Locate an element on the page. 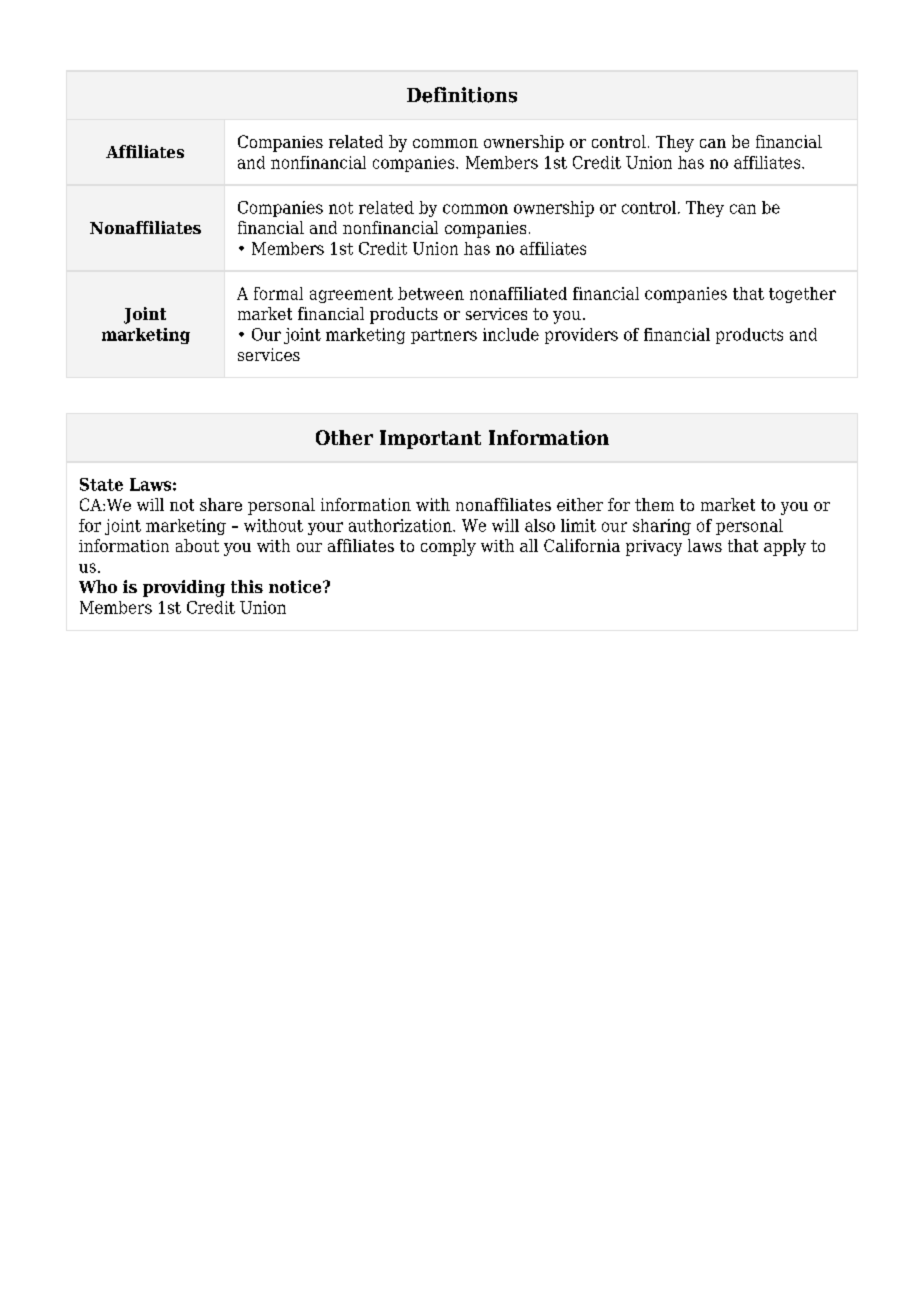 This document has width=924, height=1308. Important is located at coordinates (430, 439).
